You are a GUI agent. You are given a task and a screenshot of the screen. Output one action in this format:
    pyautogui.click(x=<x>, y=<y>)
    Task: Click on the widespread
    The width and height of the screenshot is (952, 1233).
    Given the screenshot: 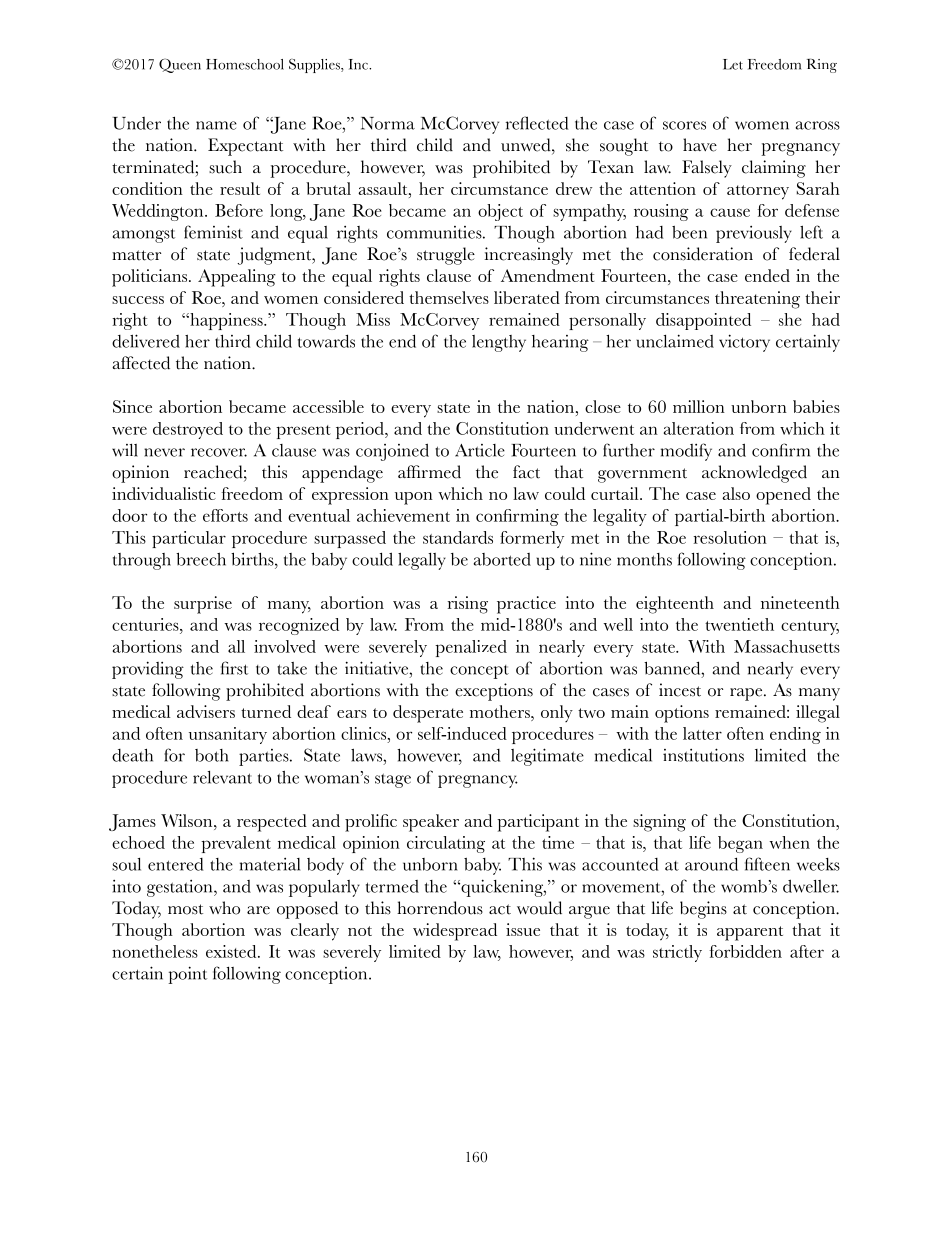 What is the action you would take?
    pyautogui.click(x=455, y=932)
